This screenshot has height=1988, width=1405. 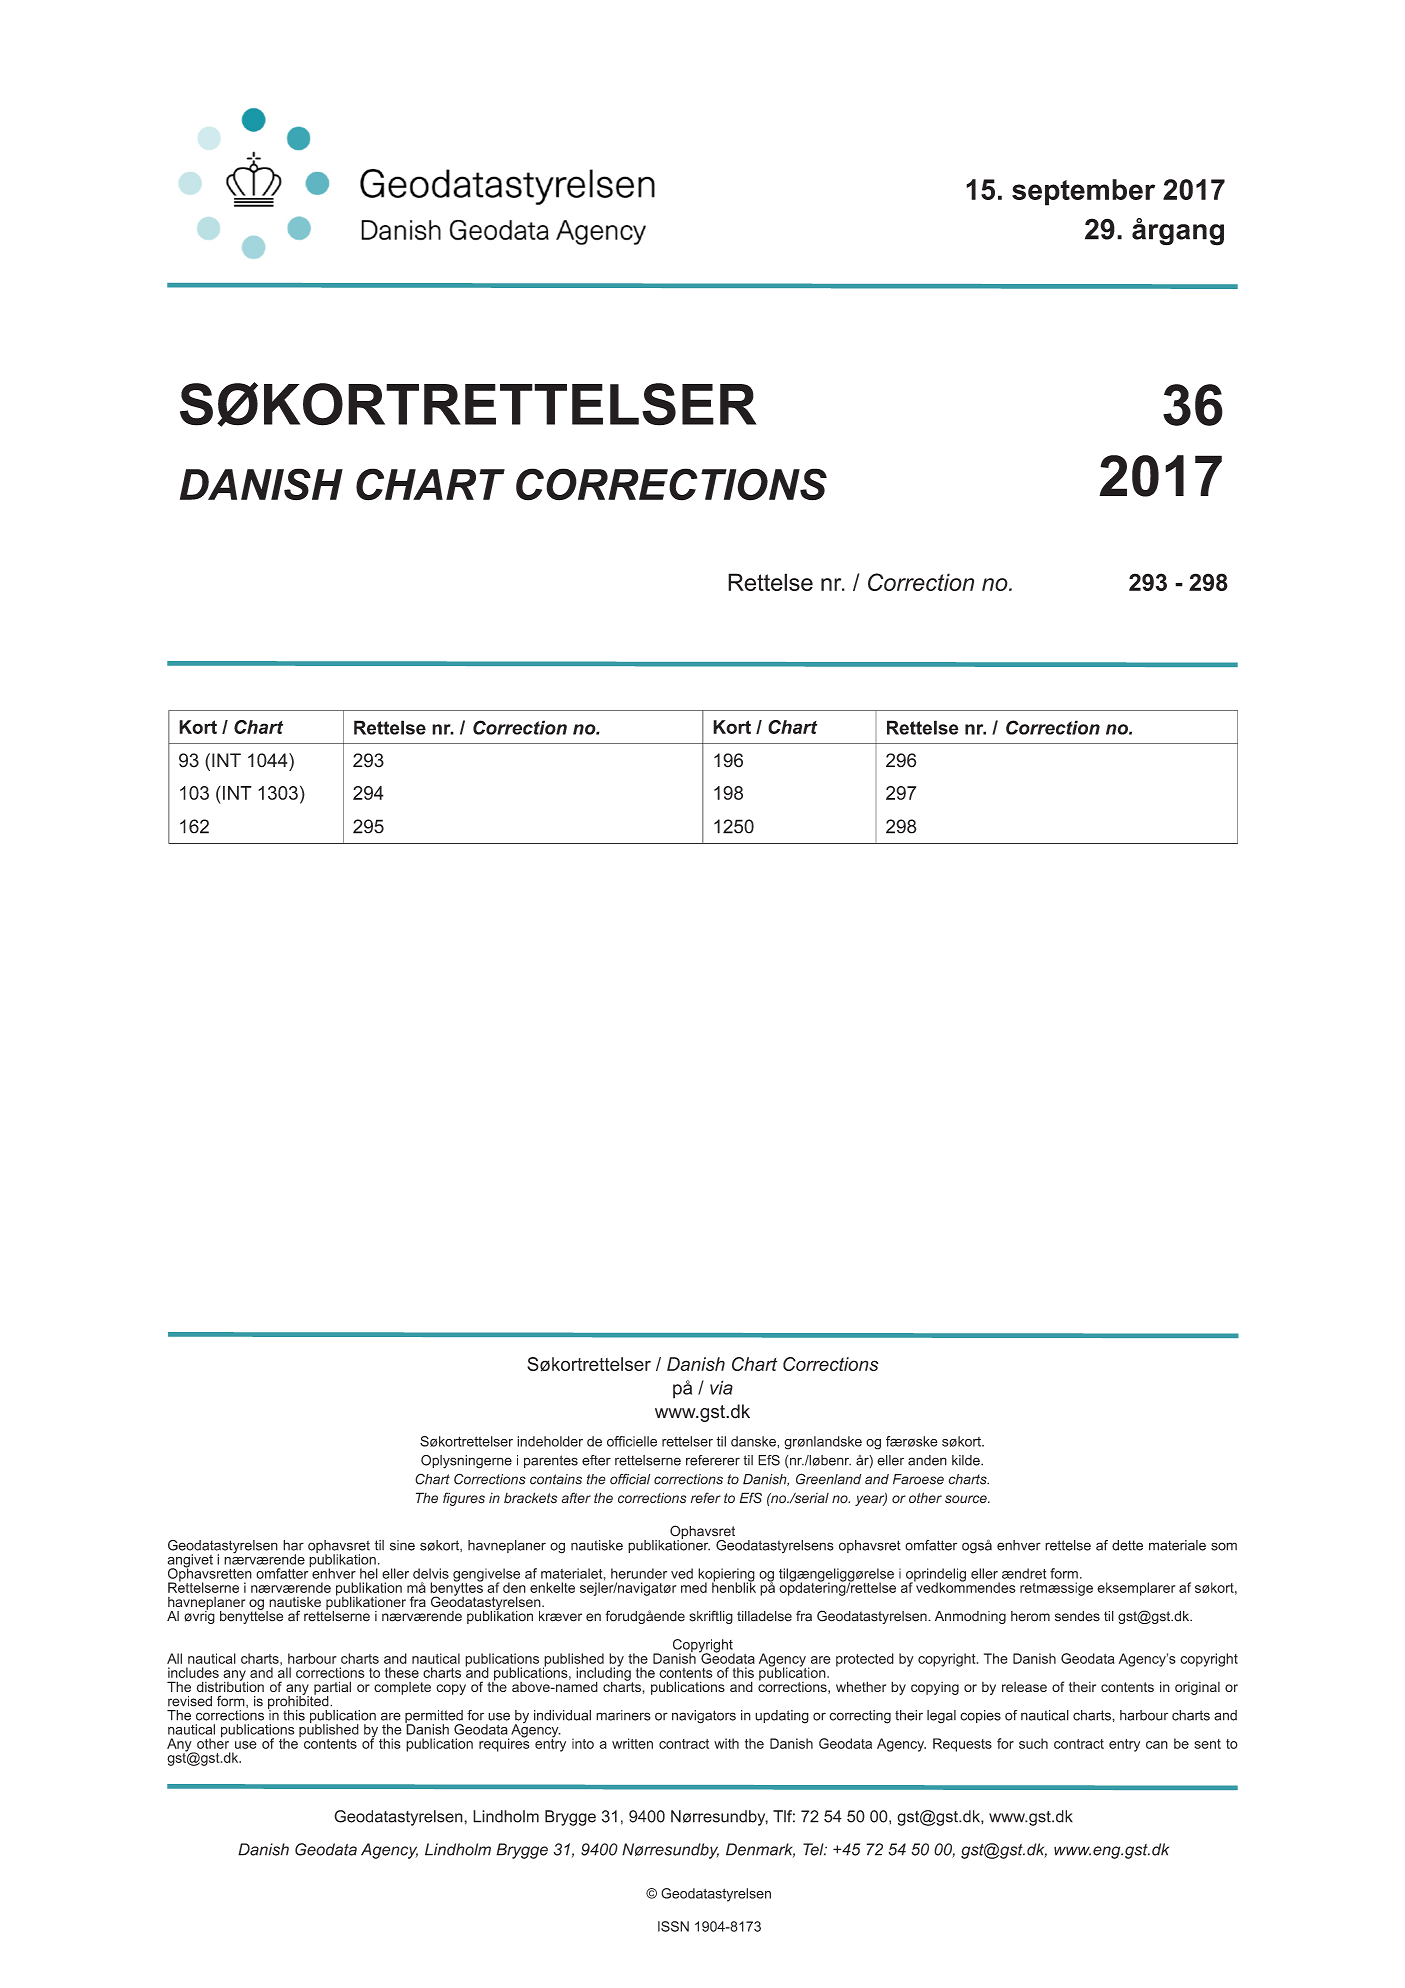 What do you see at coordinates (721, 1387) in the screenshot?
I see `via` at bounding box center [721, 1387].
